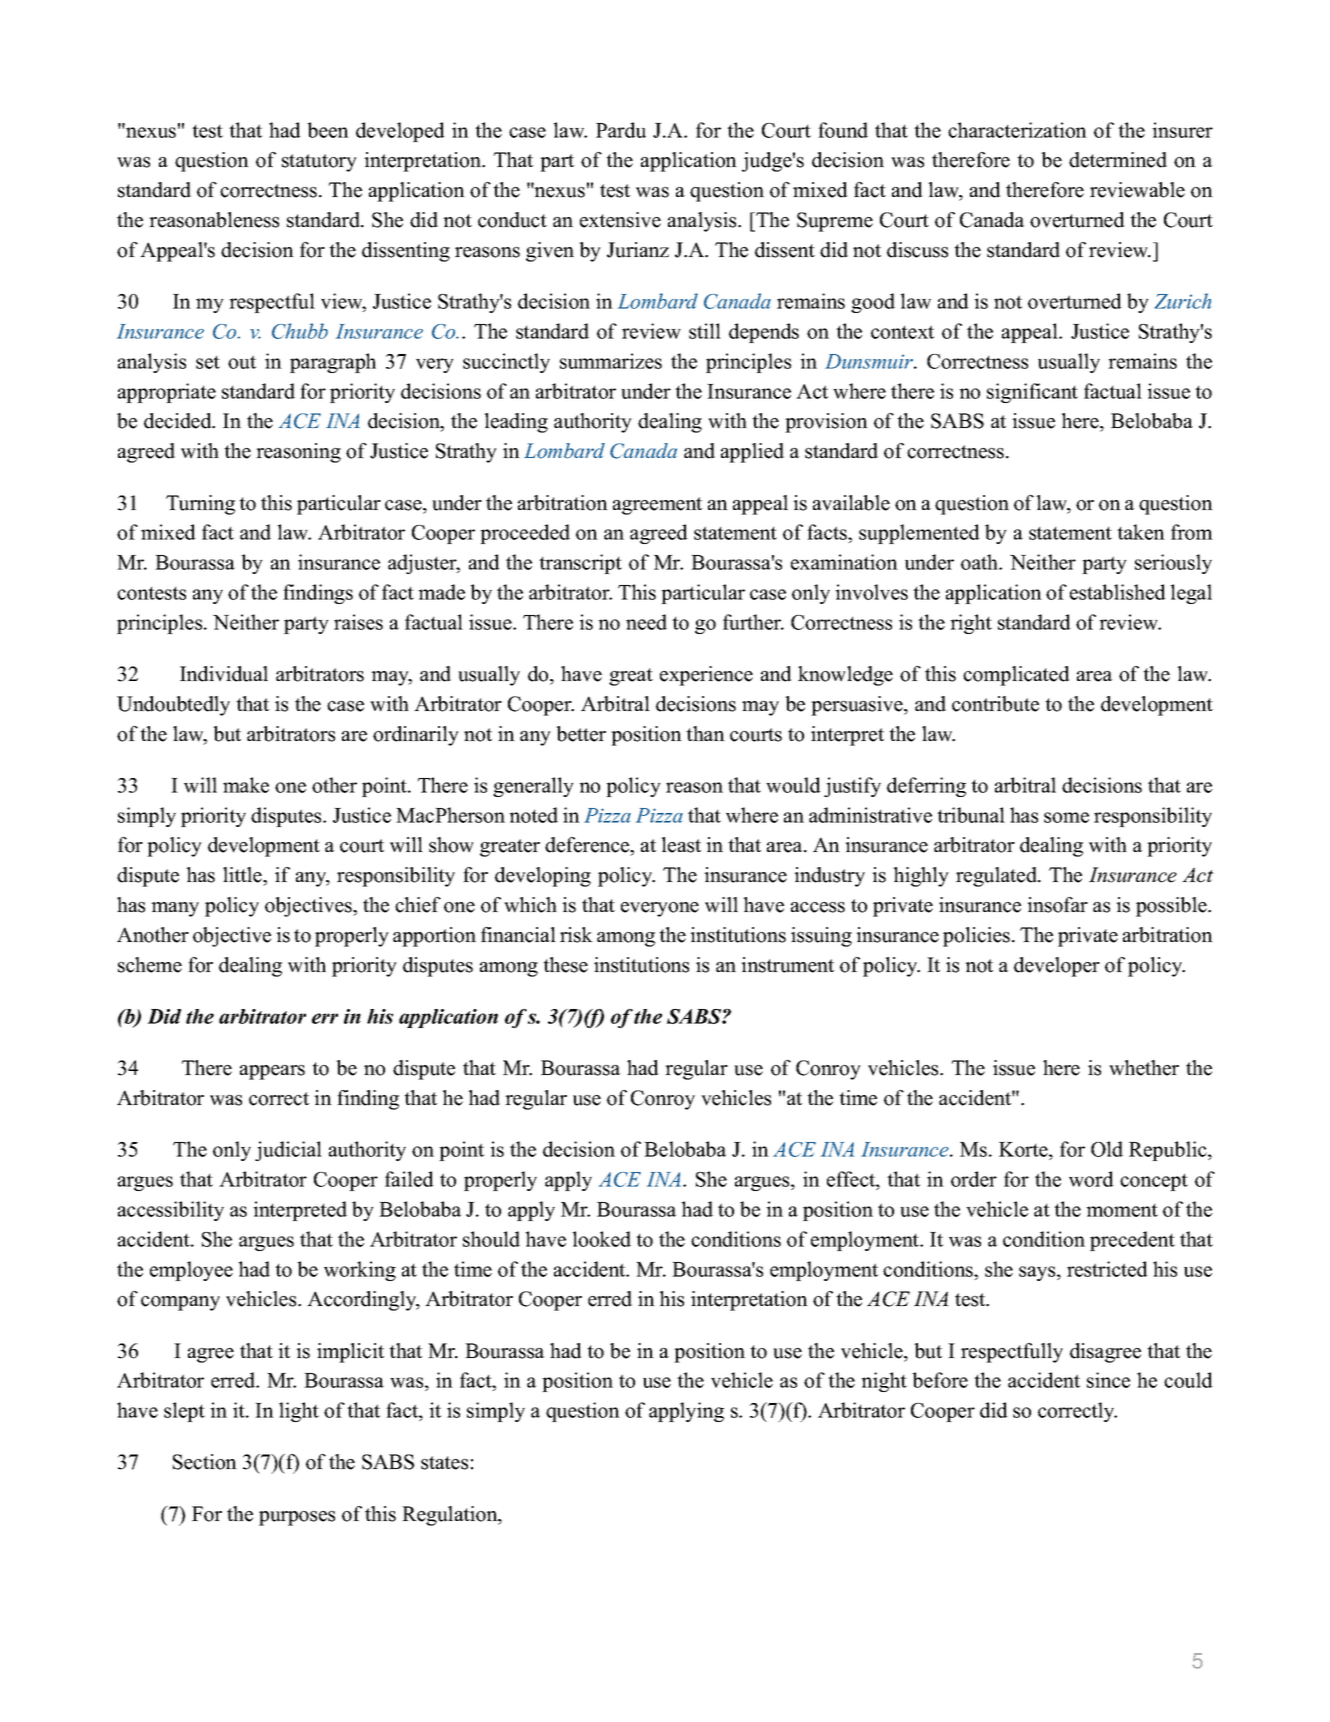 The image size is (1330, 1722). I want to click on determined, so click(1118, 160).
